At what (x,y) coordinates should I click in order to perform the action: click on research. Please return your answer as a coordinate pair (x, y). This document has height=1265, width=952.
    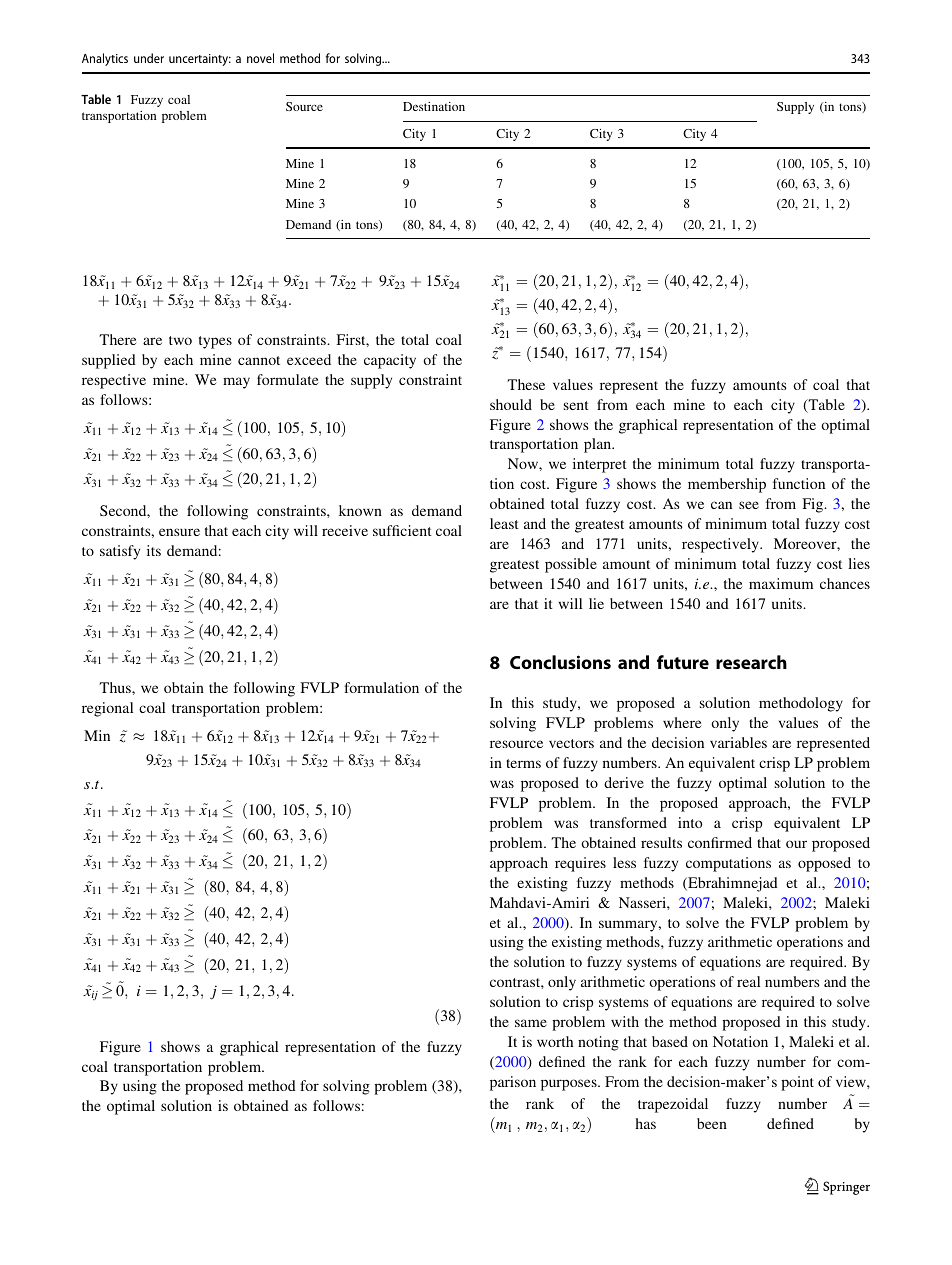
    Looking at the image, I should click on (751, 662).
